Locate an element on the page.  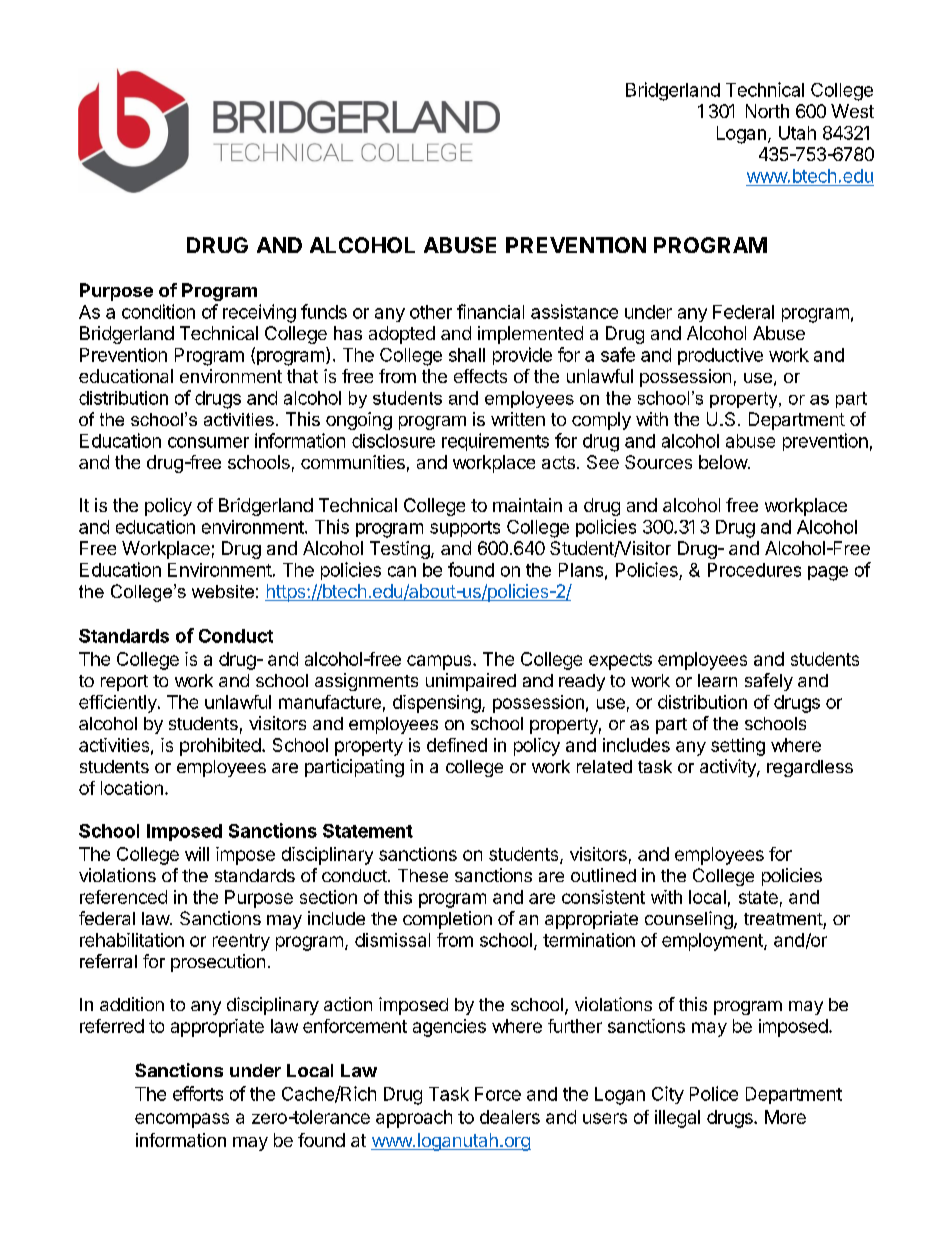
Procedures is located at coordinates (754, 570).
